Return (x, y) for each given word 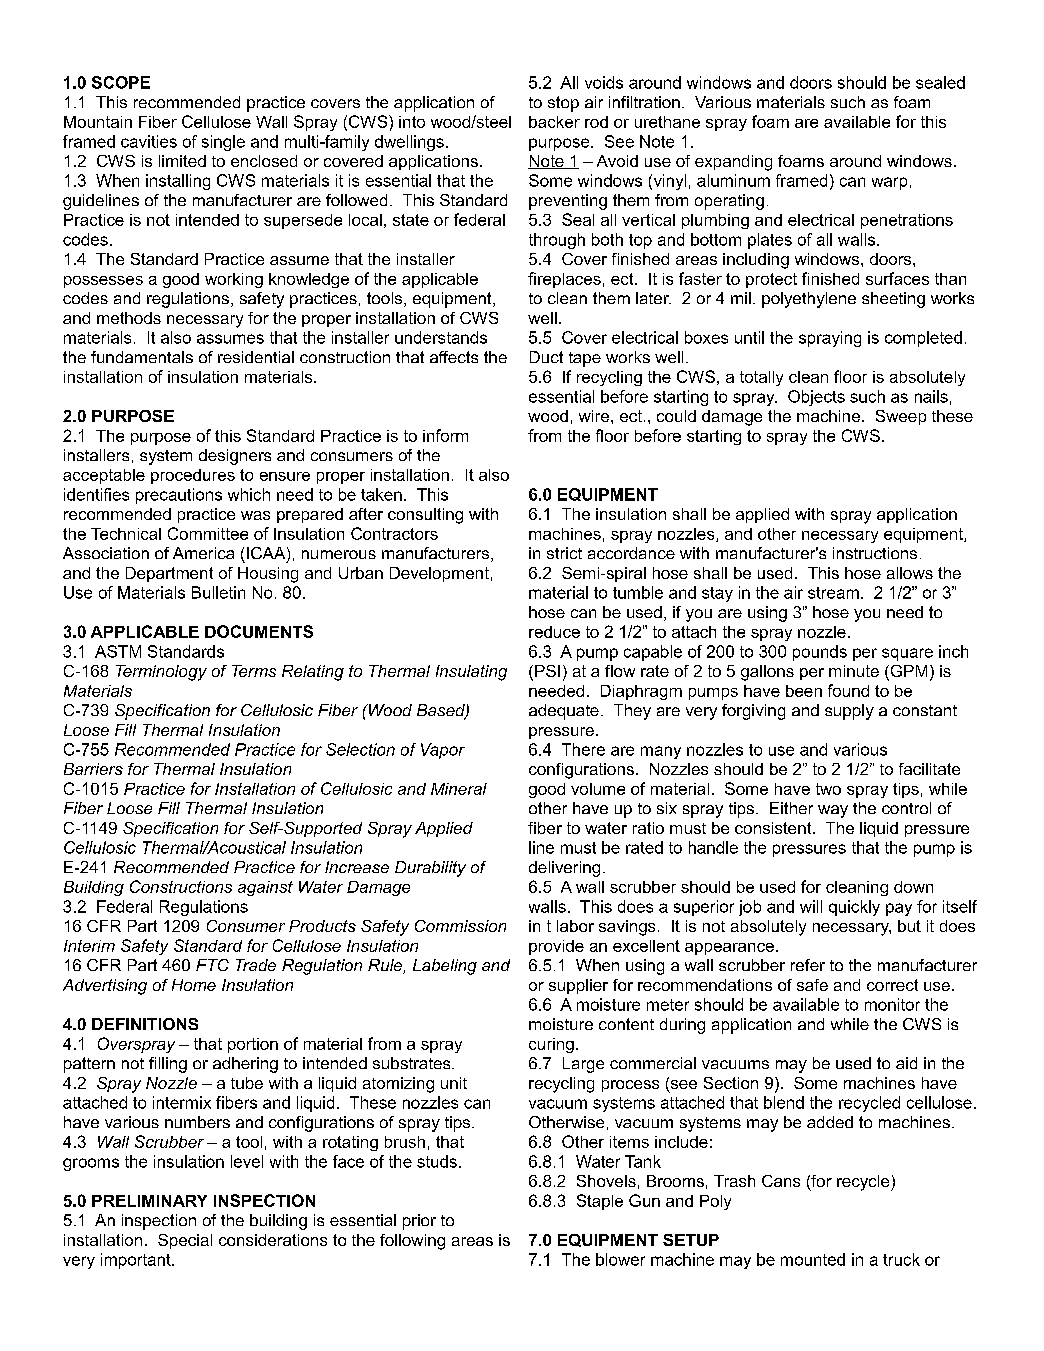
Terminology (161, 673)
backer (554, 122)
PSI (547, 671)
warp (889, 183)
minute (854, 671)
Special (185, 1241)
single (223, 143)
